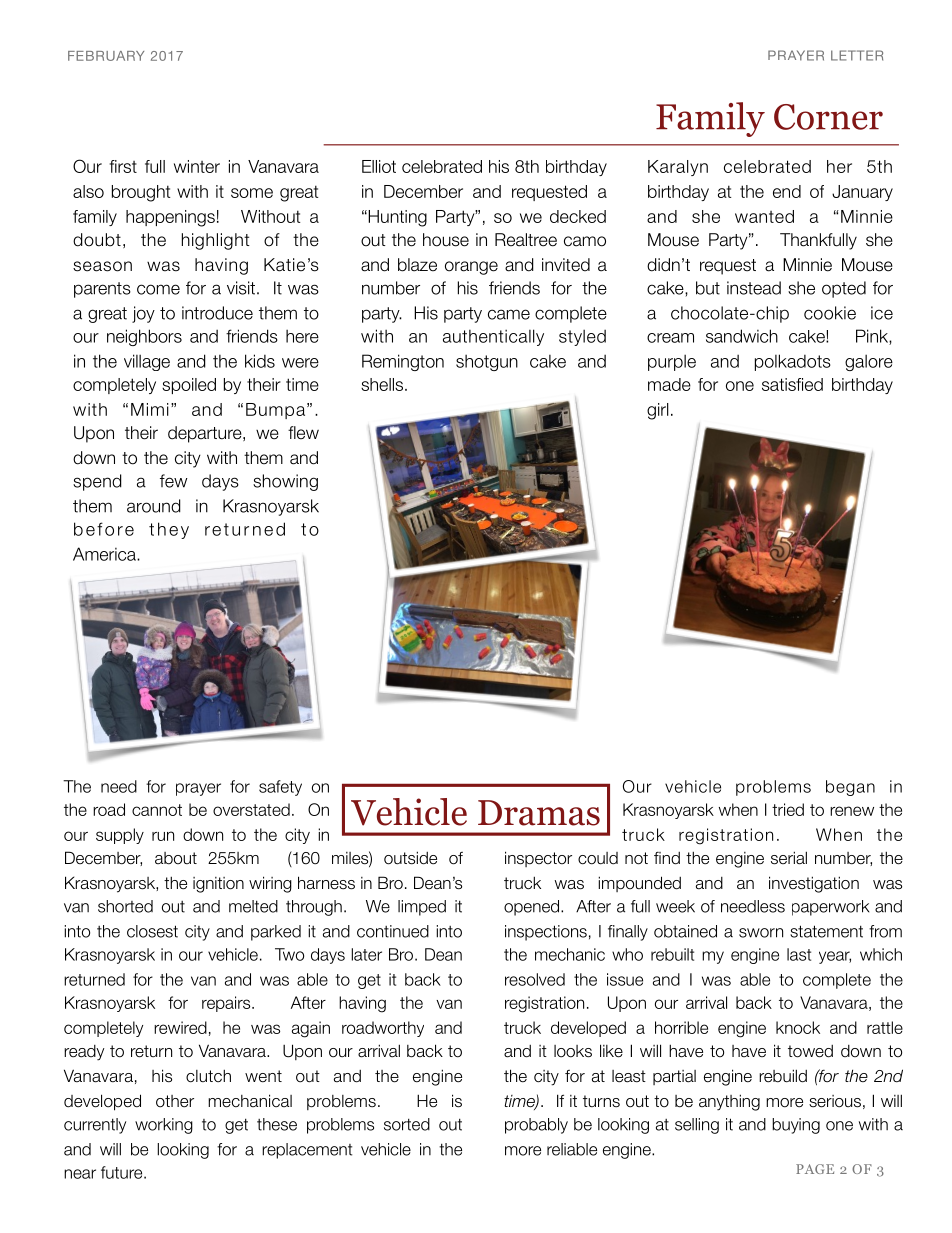  Describe the element at coordinates (176, 858) in the page. I see `about` at that location.
